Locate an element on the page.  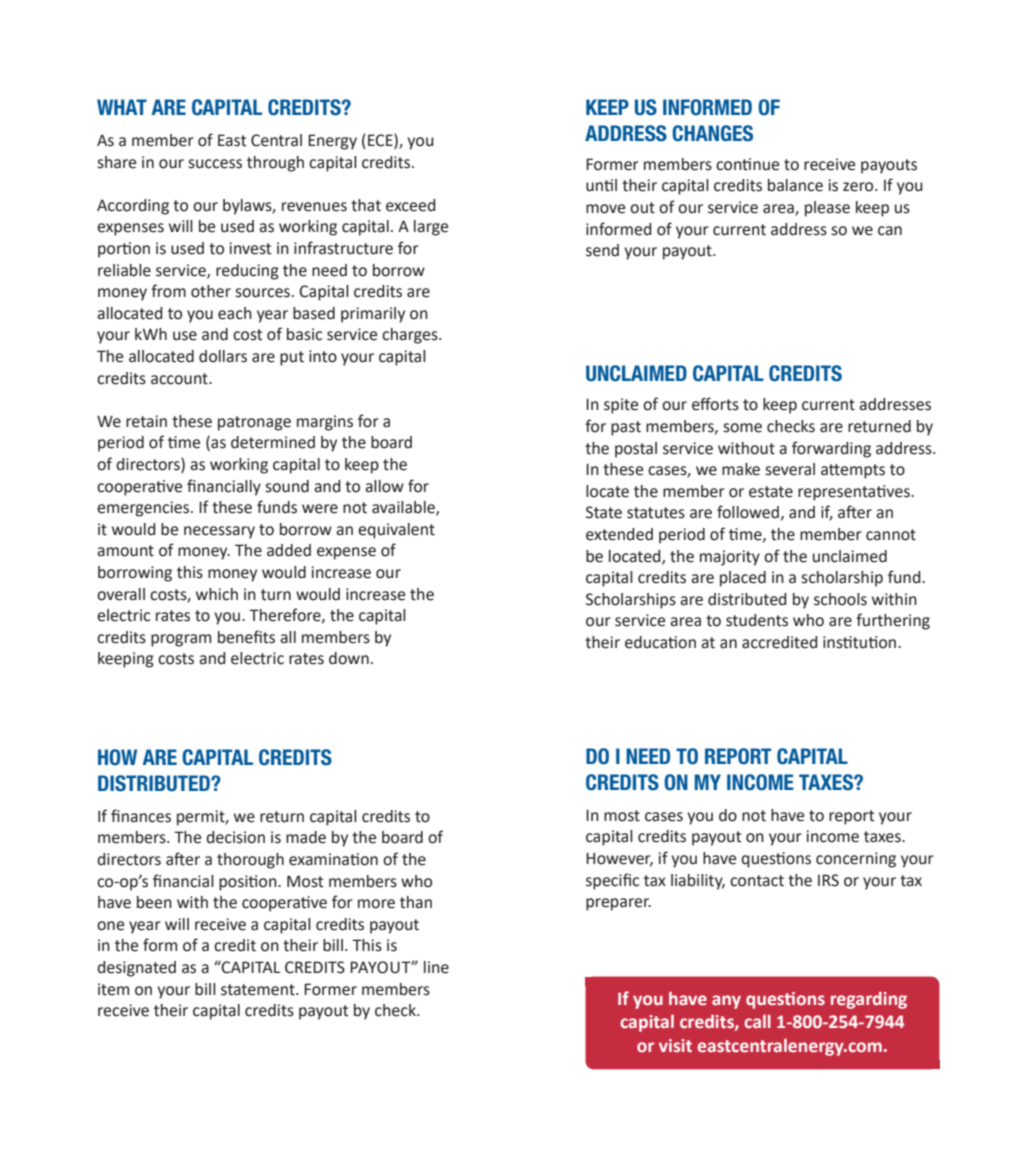
equivalent is located at coordinates (396, 531).
